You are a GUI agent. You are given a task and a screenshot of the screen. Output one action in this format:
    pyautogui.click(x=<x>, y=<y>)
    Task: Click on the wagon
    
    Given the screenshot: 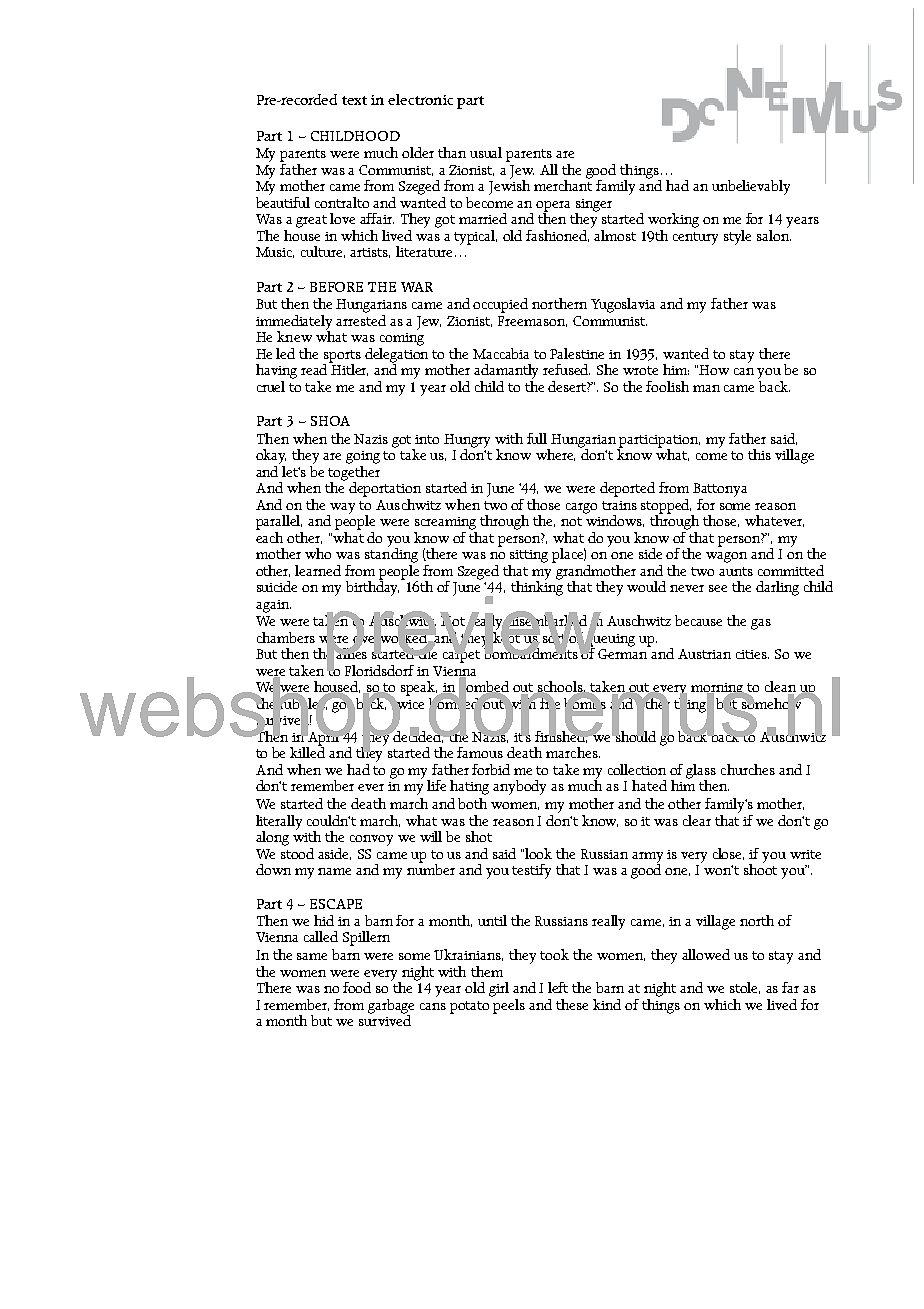 What is the action you would take?
    pyautogui.click(x=726, y=557)
